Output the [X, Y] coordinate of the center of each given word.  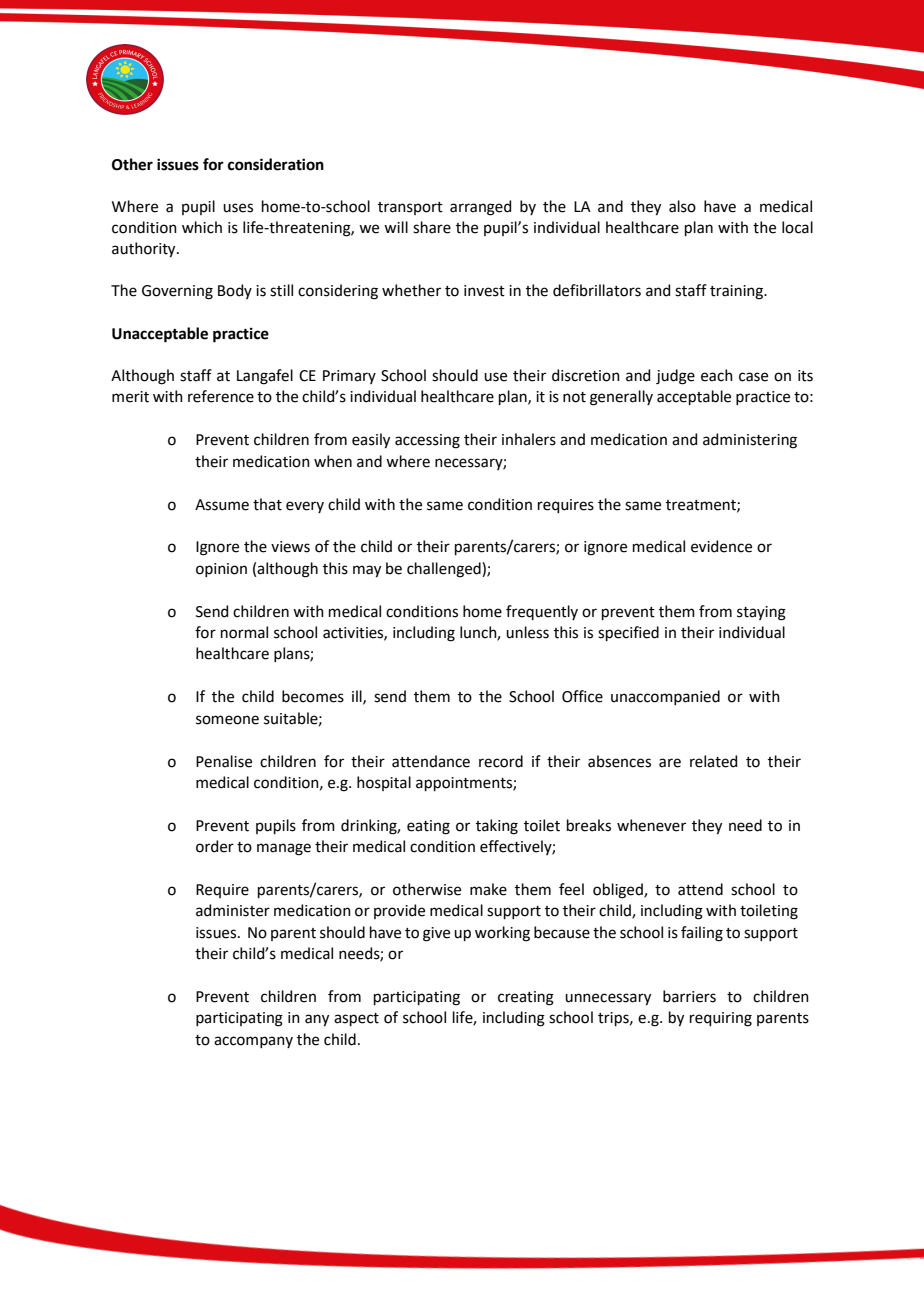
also [682, 206]
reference [221, 396]
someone [227, 720]
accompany [253, 1042]
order [215, 846]
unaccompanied [665, 697]
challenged [445, 570]
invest [484, 291]
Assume [222, 505]
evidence [721, 546]
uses [238, 208]
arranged [480, 208]
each [717, 375]
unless [527, 632]
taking [497, 827]
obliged [619, 891]
